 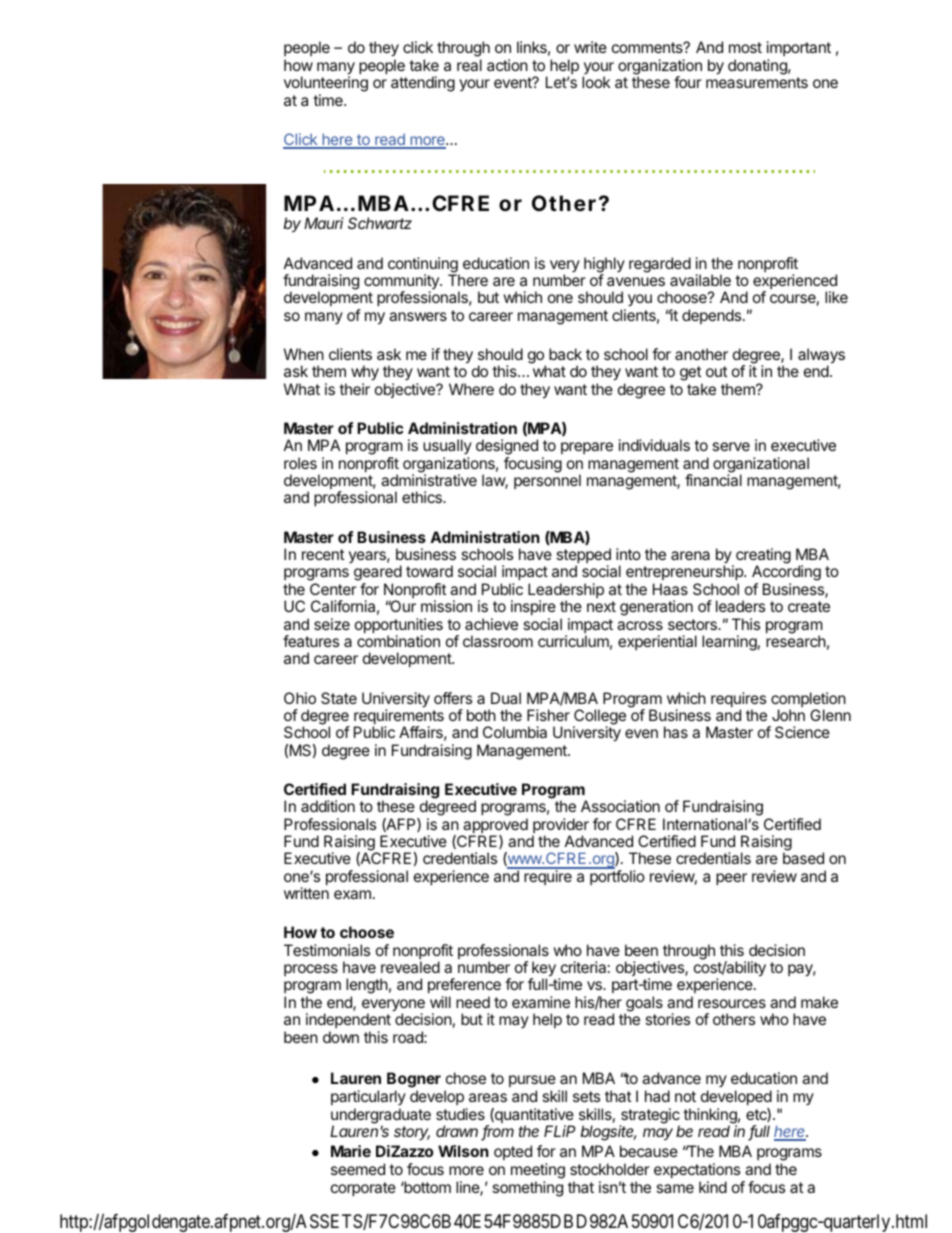 I want to click on Marie, so click(x=351, y=1151).
